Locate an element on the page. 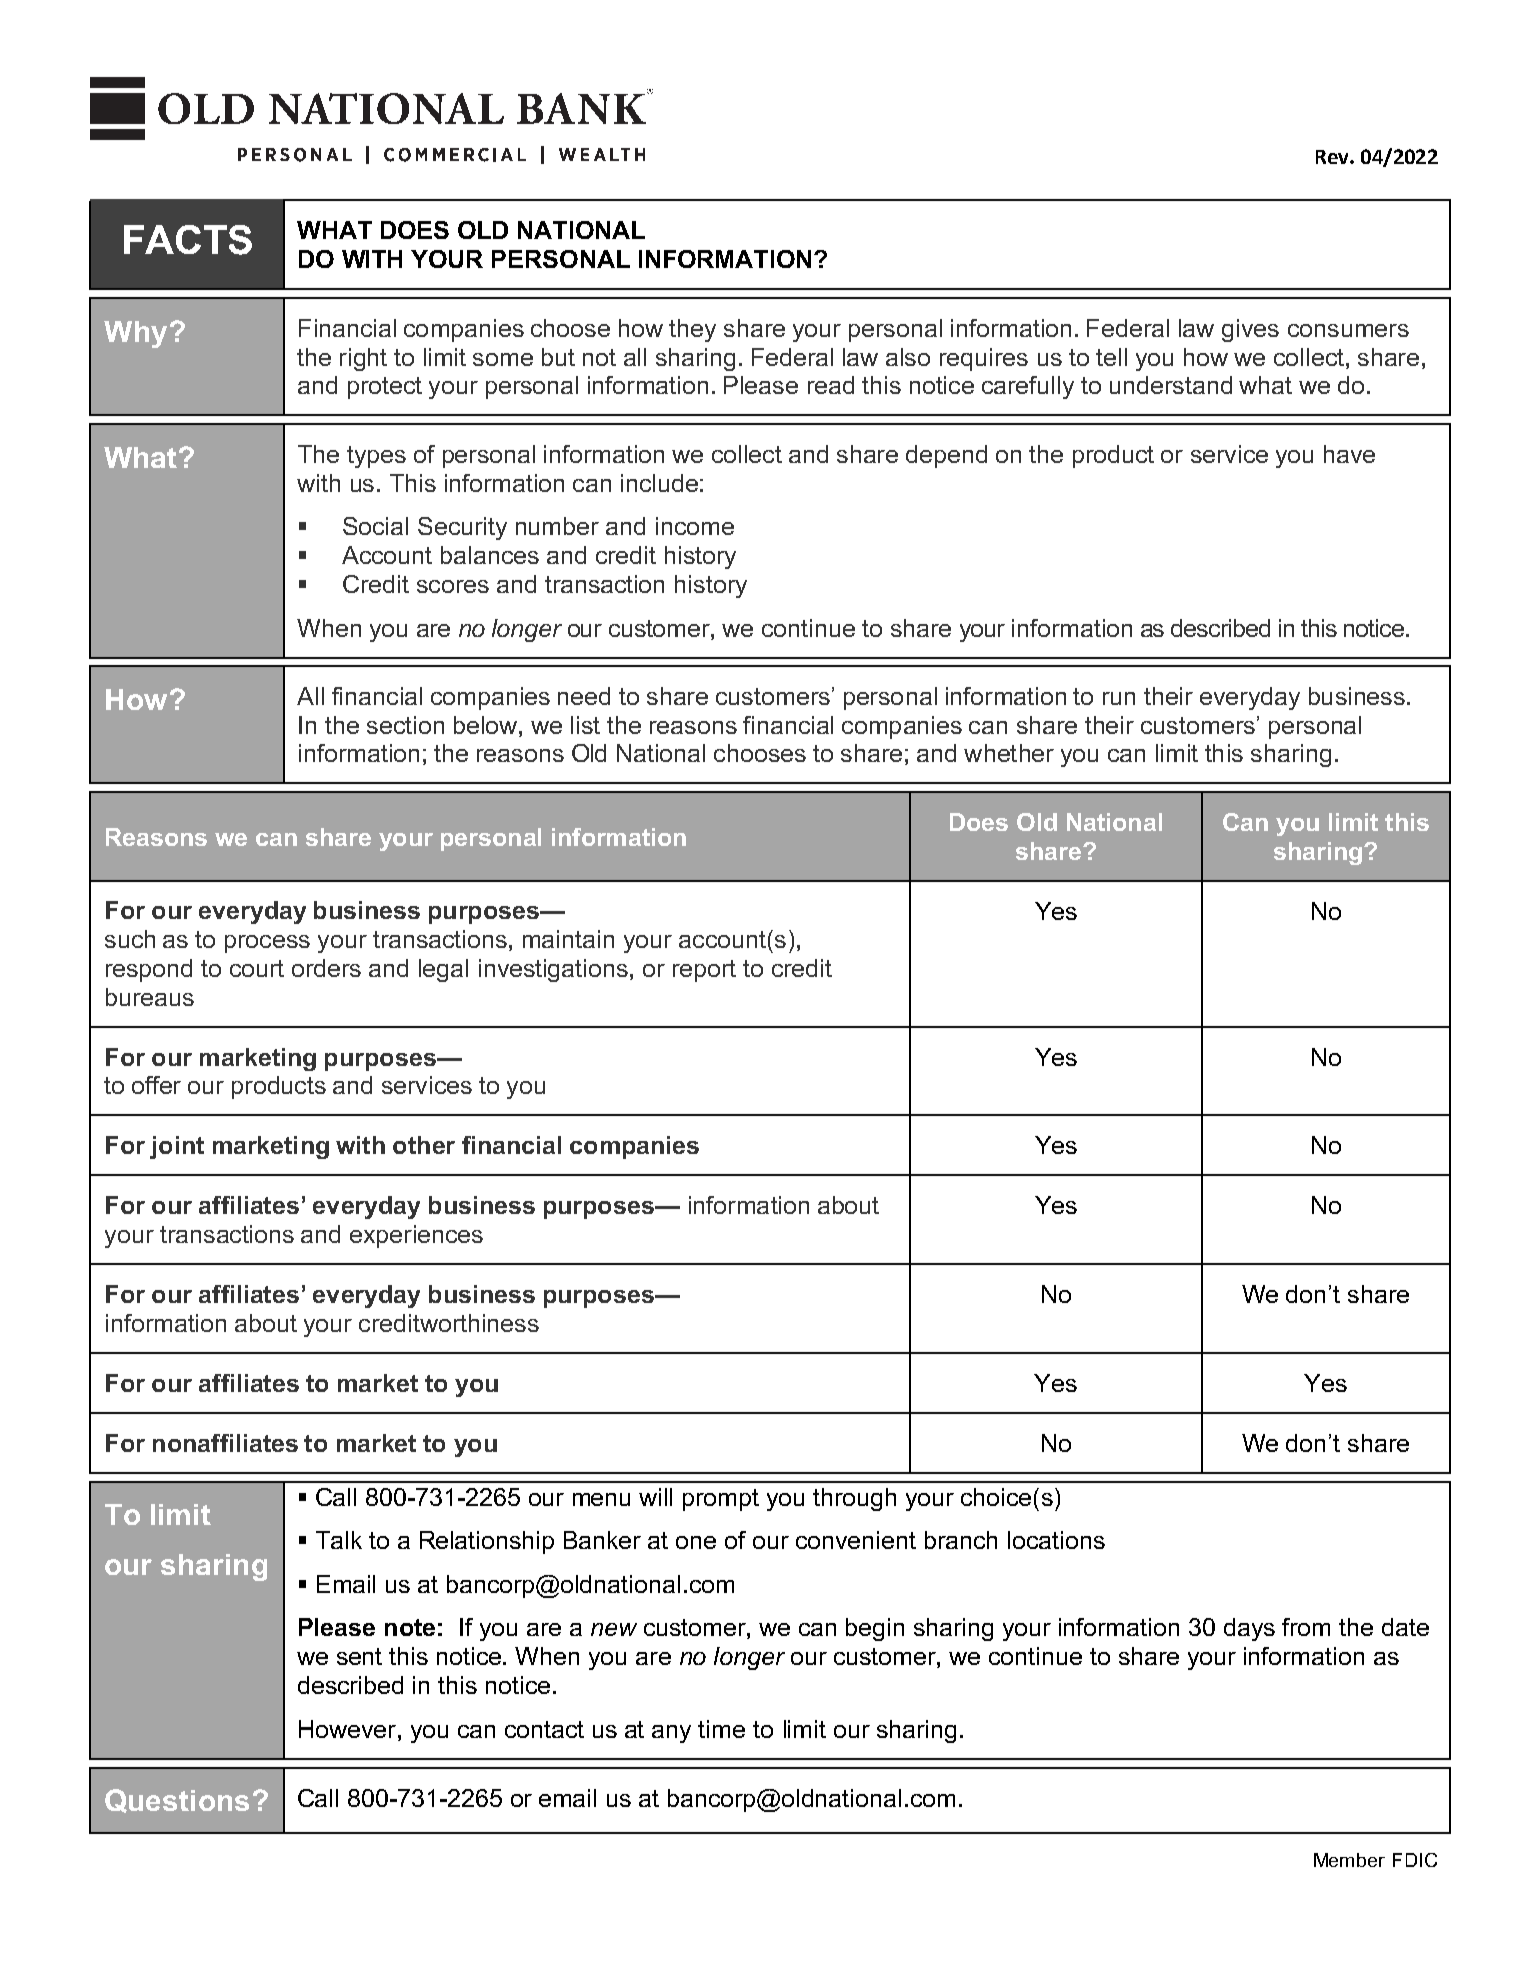 The image size is (1528, 1978). Rev is located at coordinates (1333, 157).
